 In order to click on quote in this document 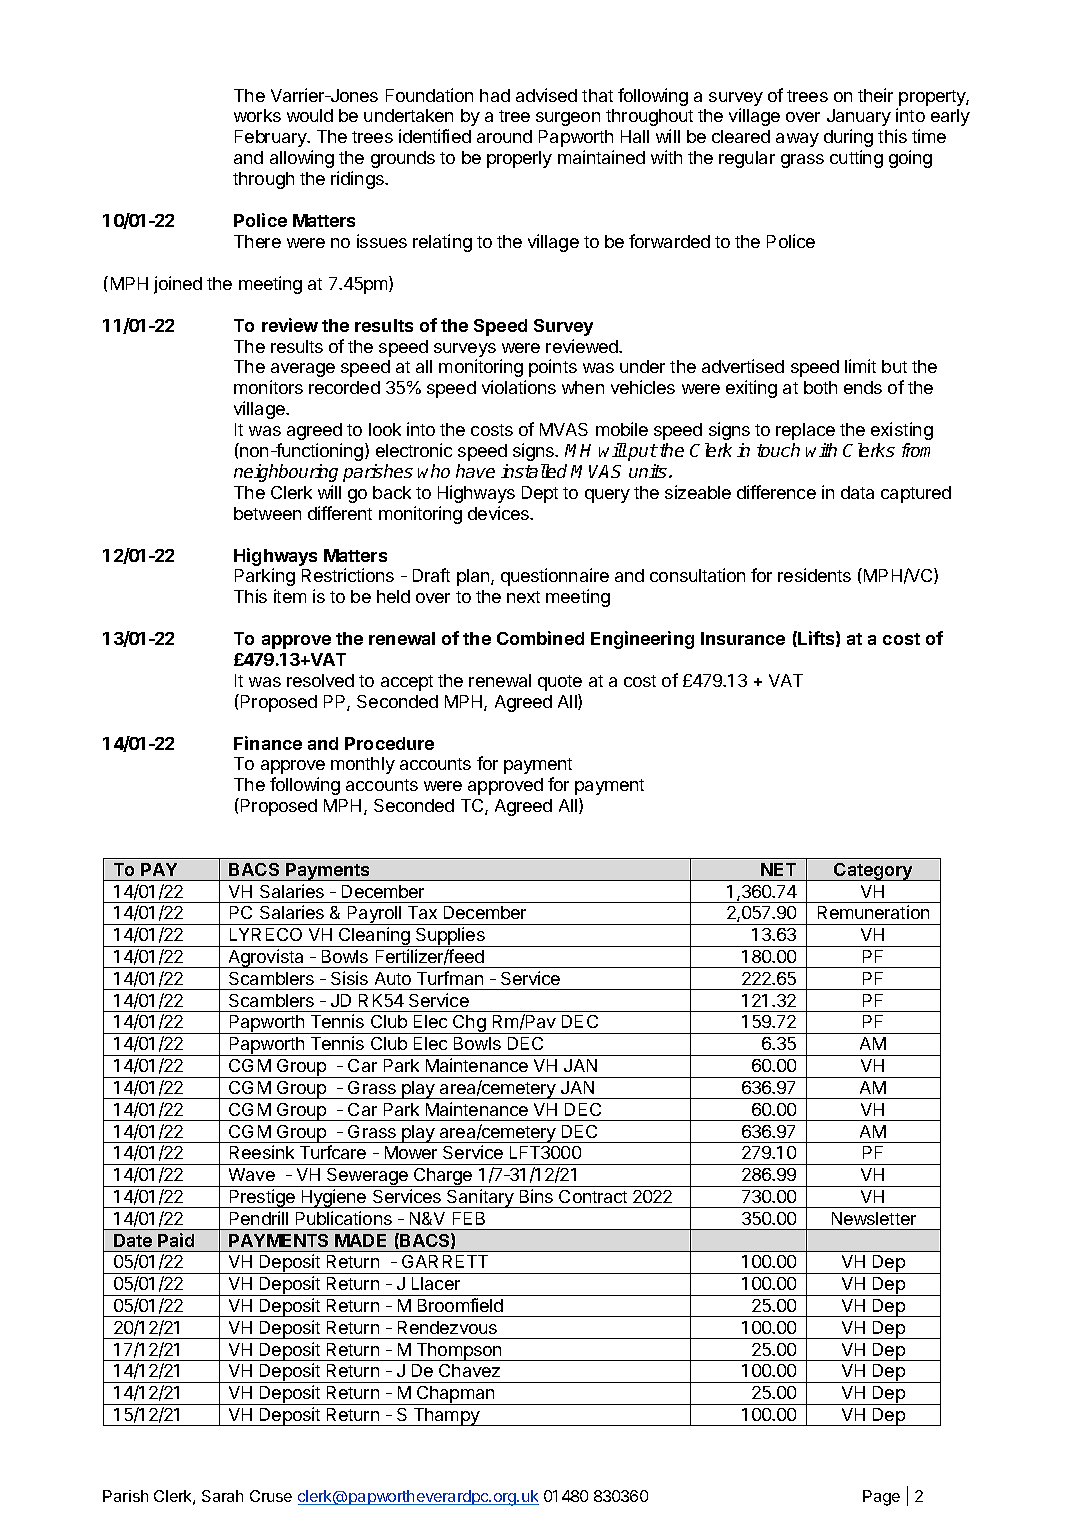, I will do `click(560, 683)`.
